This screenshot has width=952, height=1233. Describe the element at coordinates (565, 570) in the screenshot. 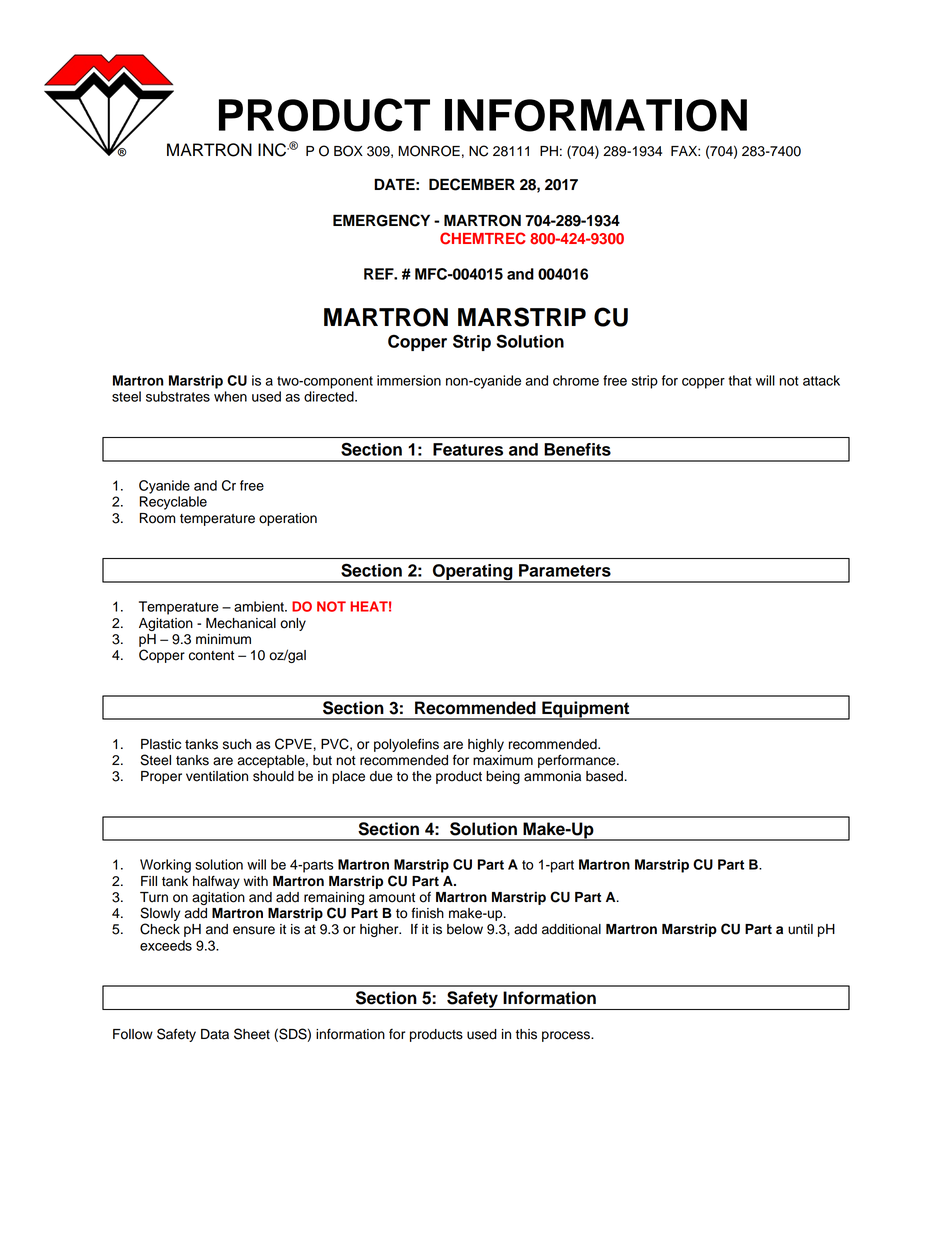

I see `Parameters` at that location.
